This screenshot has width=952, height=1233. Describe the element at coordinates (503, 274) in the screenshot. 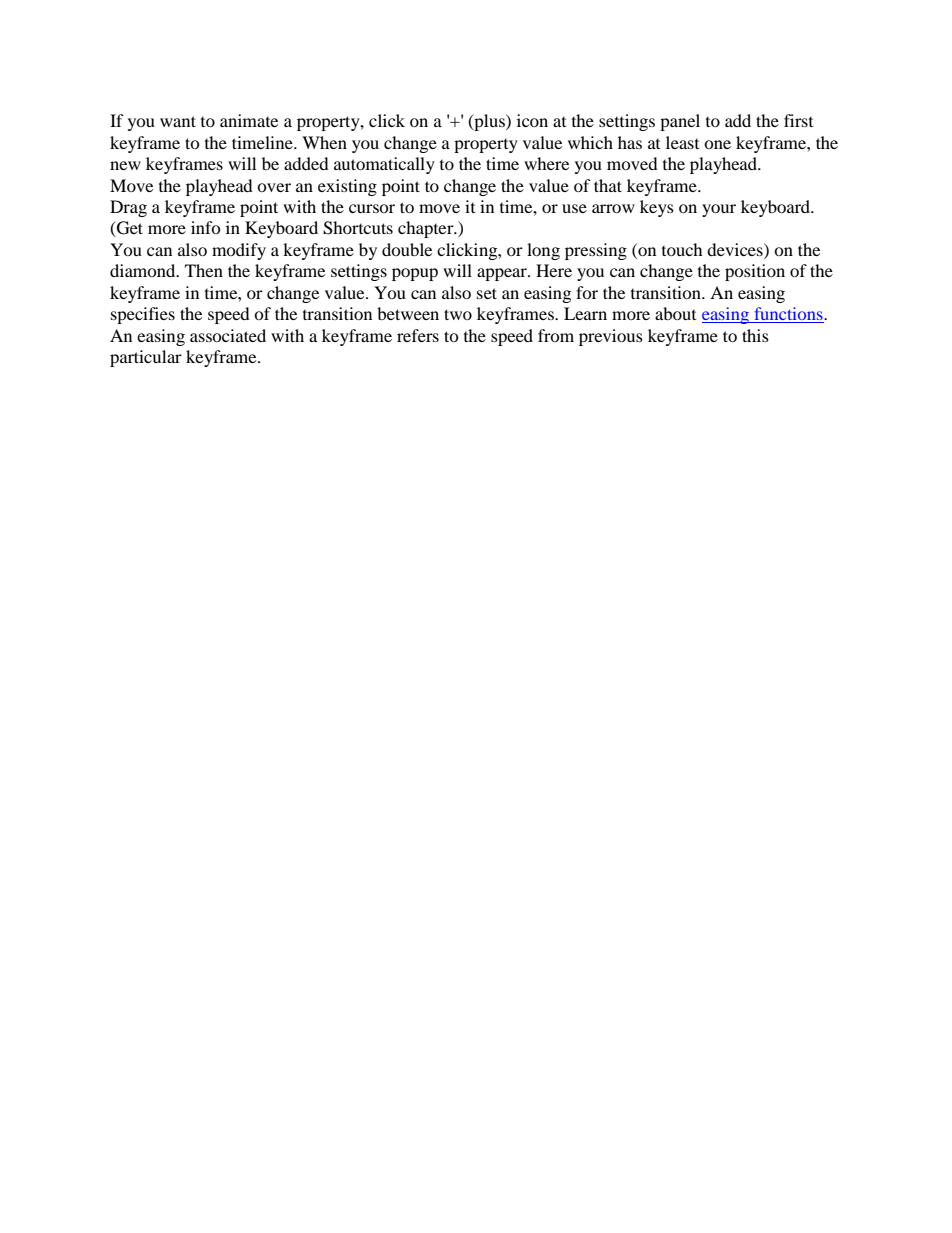

I see `appear` at that location.
